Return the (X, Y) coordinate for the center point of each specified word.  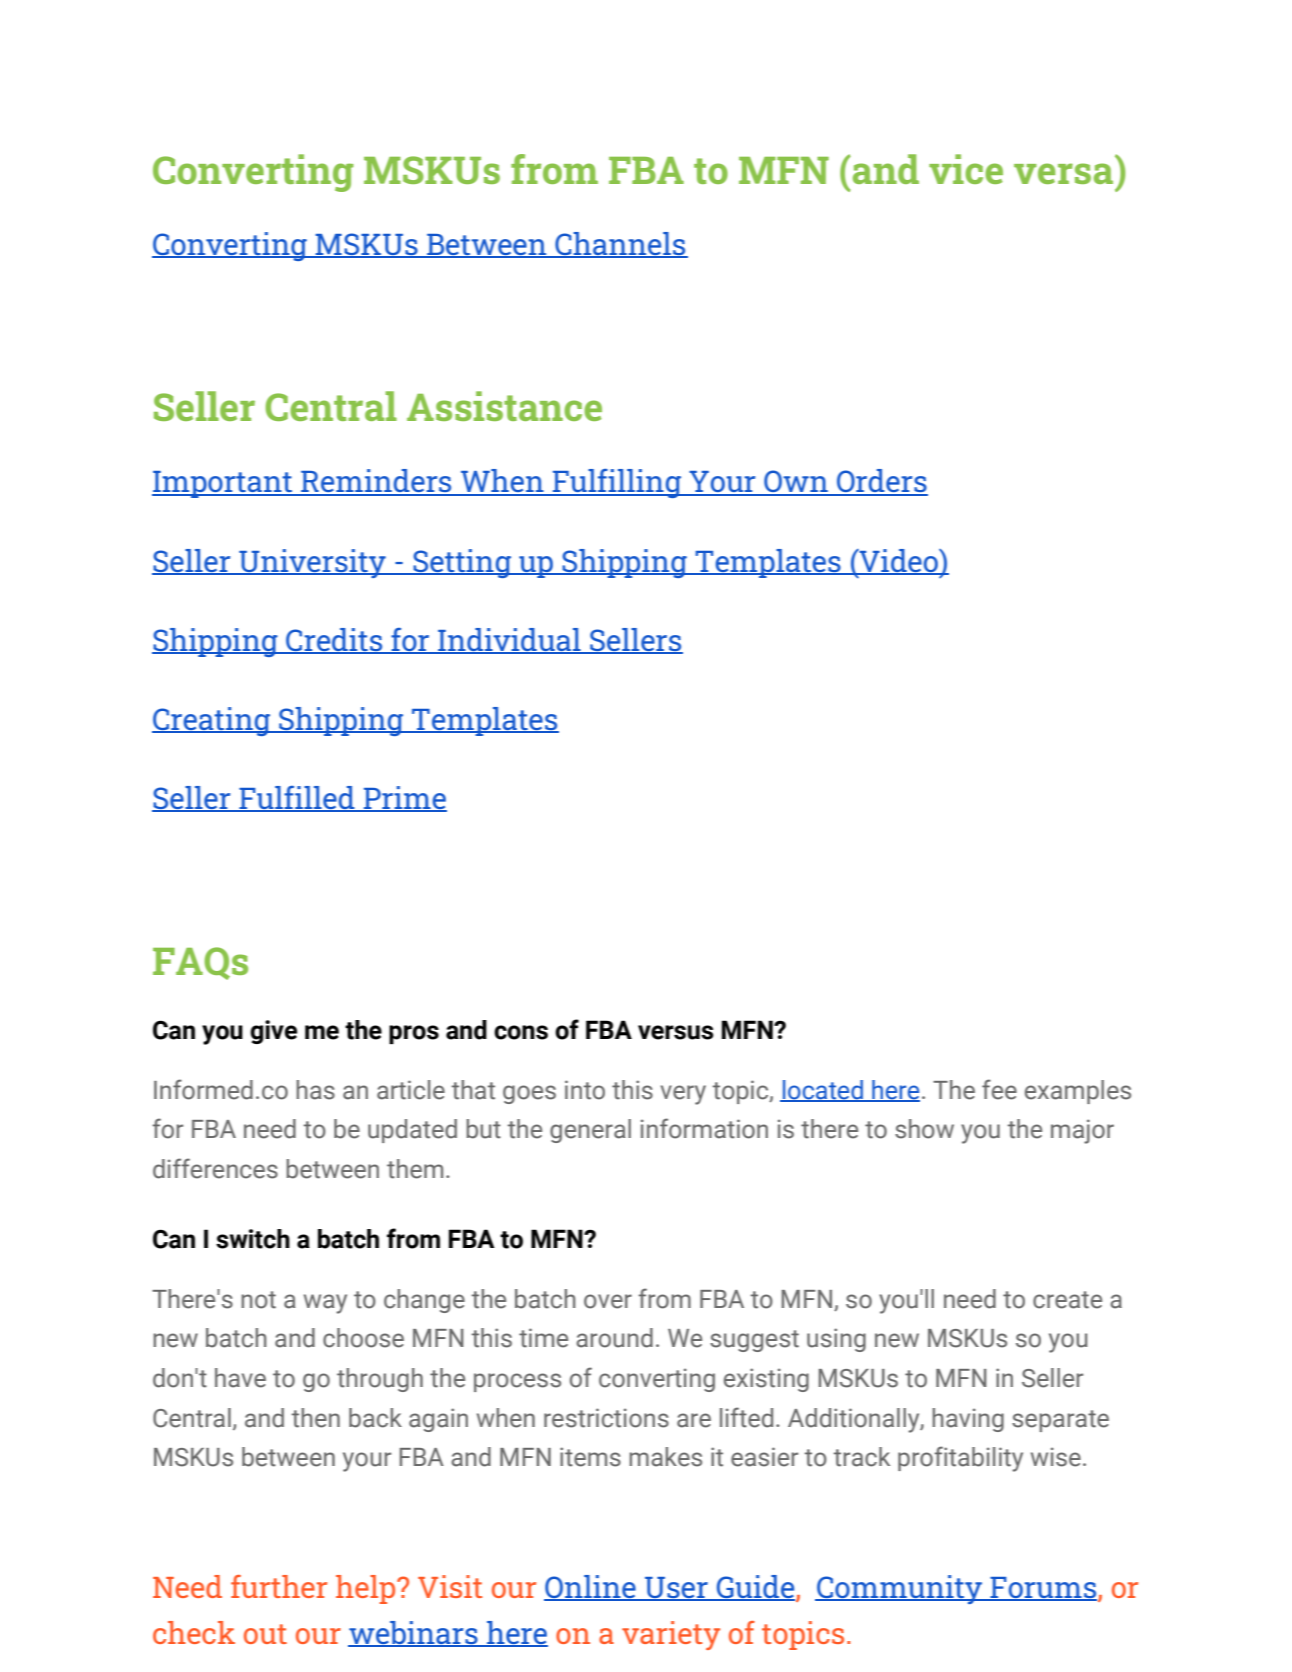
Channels (620, 245)
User (676, 1588)
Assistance (504, 406)
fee (999, 1089)
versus (676, 1032)
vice (966, 169)
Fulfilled (297, 799)
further (279, 1586)
